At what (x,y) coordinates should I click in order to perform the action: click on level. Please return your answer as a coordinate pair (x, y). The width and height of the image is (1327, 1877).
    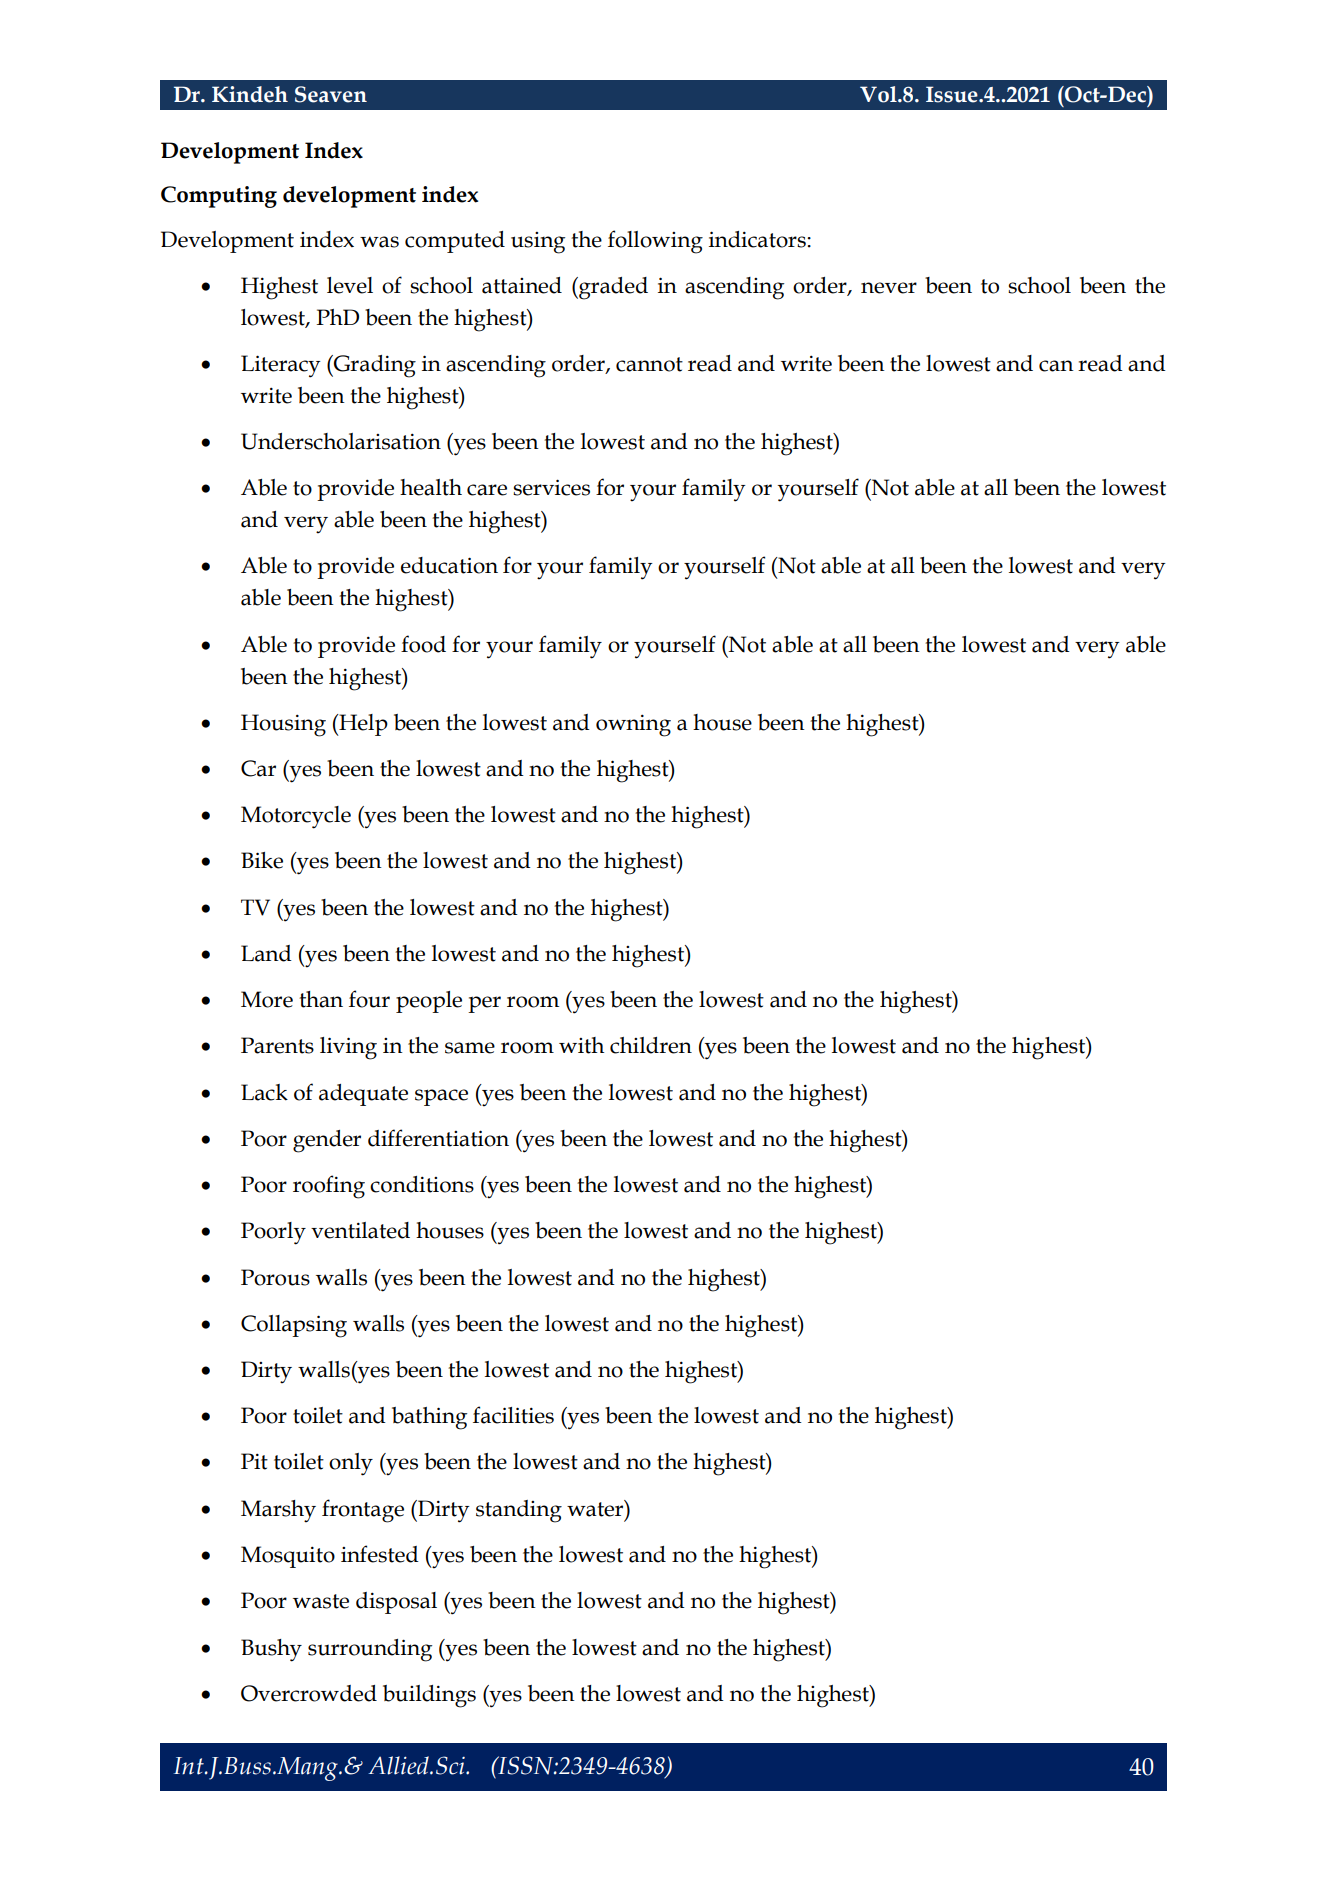
    Looking at the image, I should click on (350, 285).
